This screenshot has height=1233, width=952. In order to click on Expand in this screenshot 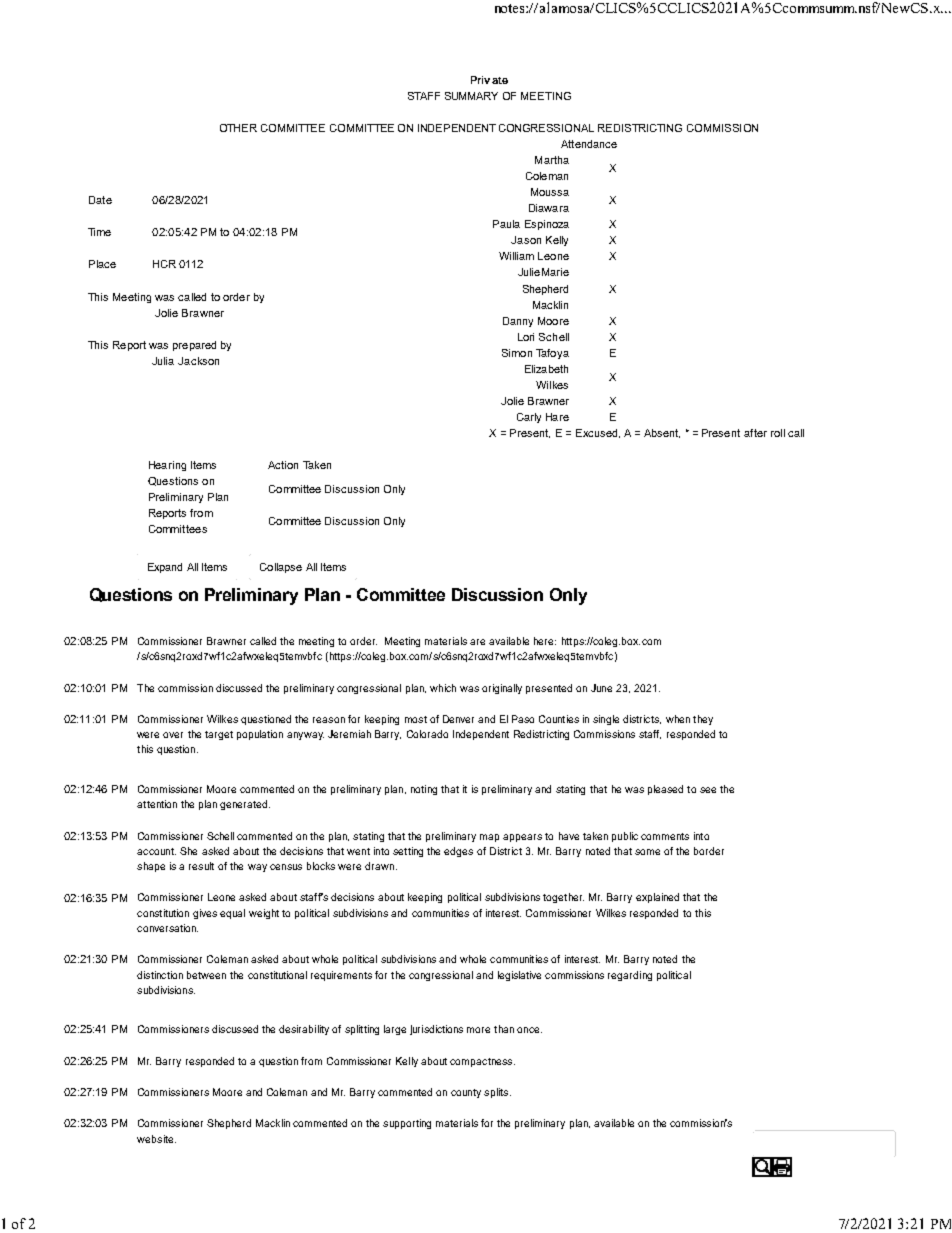, I will do `click(165, 568)`.
